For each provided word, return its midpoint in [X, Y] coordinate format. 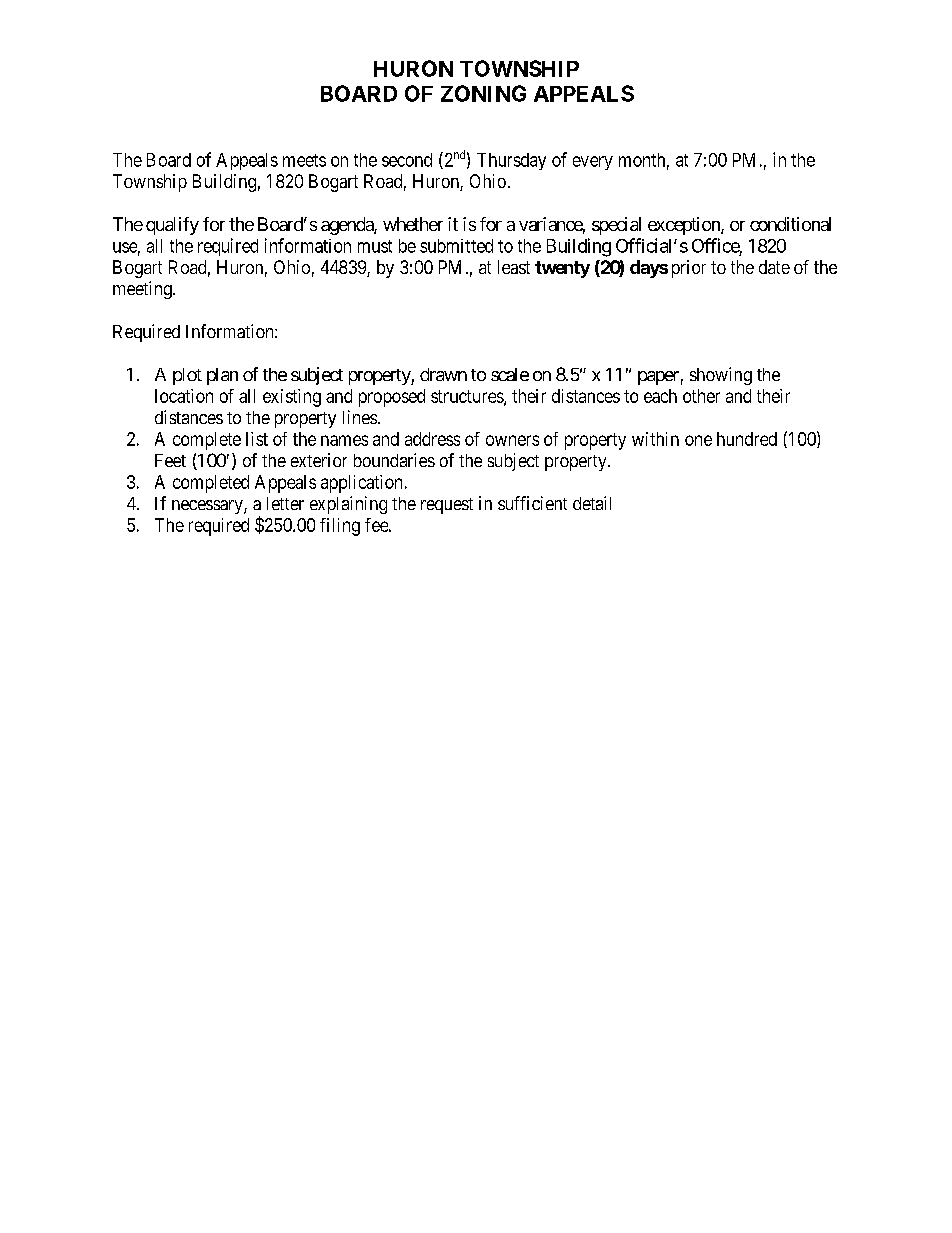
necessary [208, 507]
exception [685, 226]
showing [721, 376]
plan [222, 376]
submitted [456, 246]
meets [304, 160]
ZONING [483, 93]
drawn [443, 374]
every [593, 163]
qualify [172, 226]
